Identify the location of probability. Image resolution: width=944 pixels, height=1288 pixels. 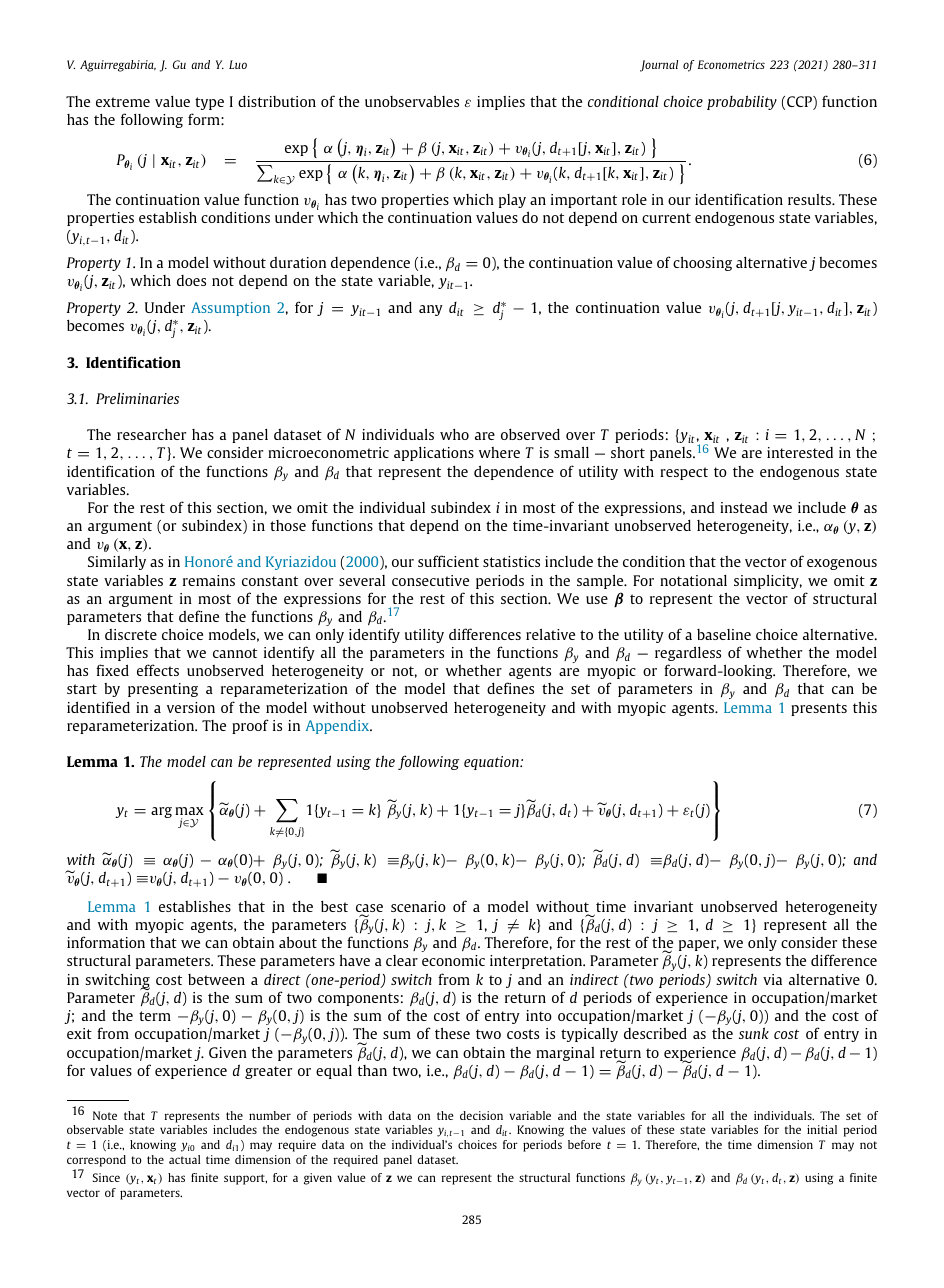
(742, 102).
